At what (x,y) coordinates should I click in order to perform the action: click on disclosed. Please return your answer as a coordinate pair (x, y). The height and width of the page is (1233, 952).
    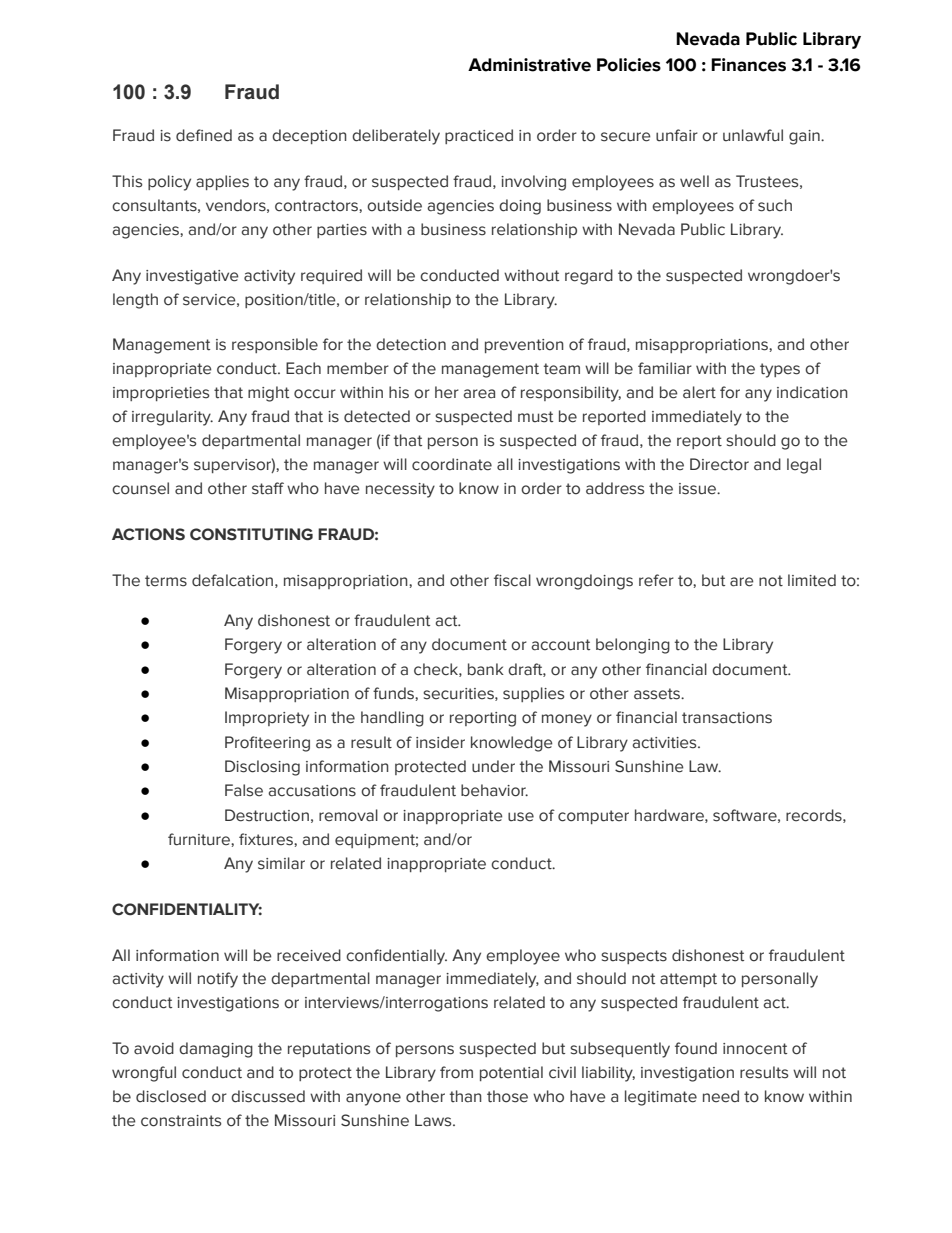
    Looking at the image, I should click on (171, 1096).
